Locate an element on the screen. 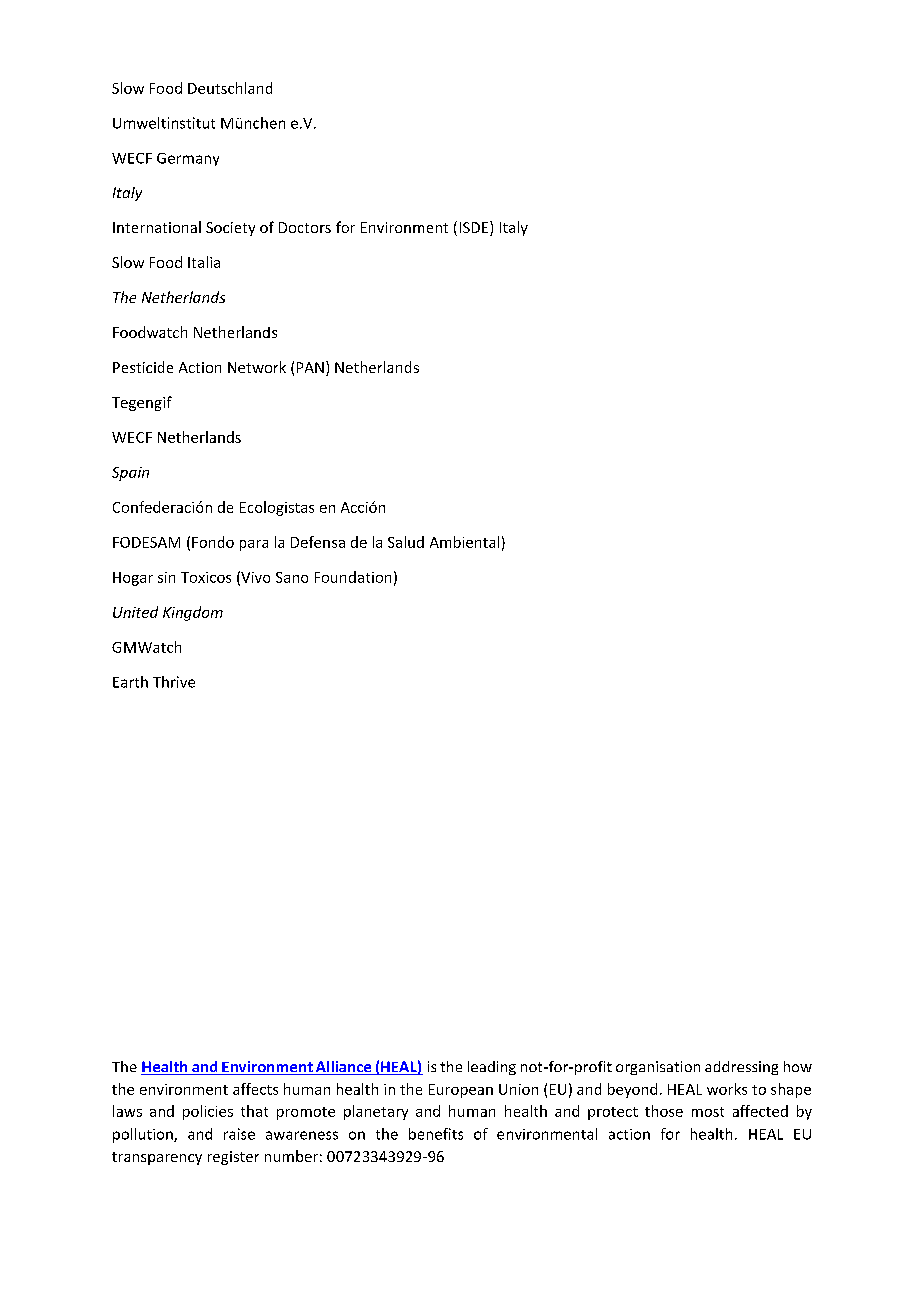 The image size is (924, 1308). most is located at coordinates (708, 1112).
